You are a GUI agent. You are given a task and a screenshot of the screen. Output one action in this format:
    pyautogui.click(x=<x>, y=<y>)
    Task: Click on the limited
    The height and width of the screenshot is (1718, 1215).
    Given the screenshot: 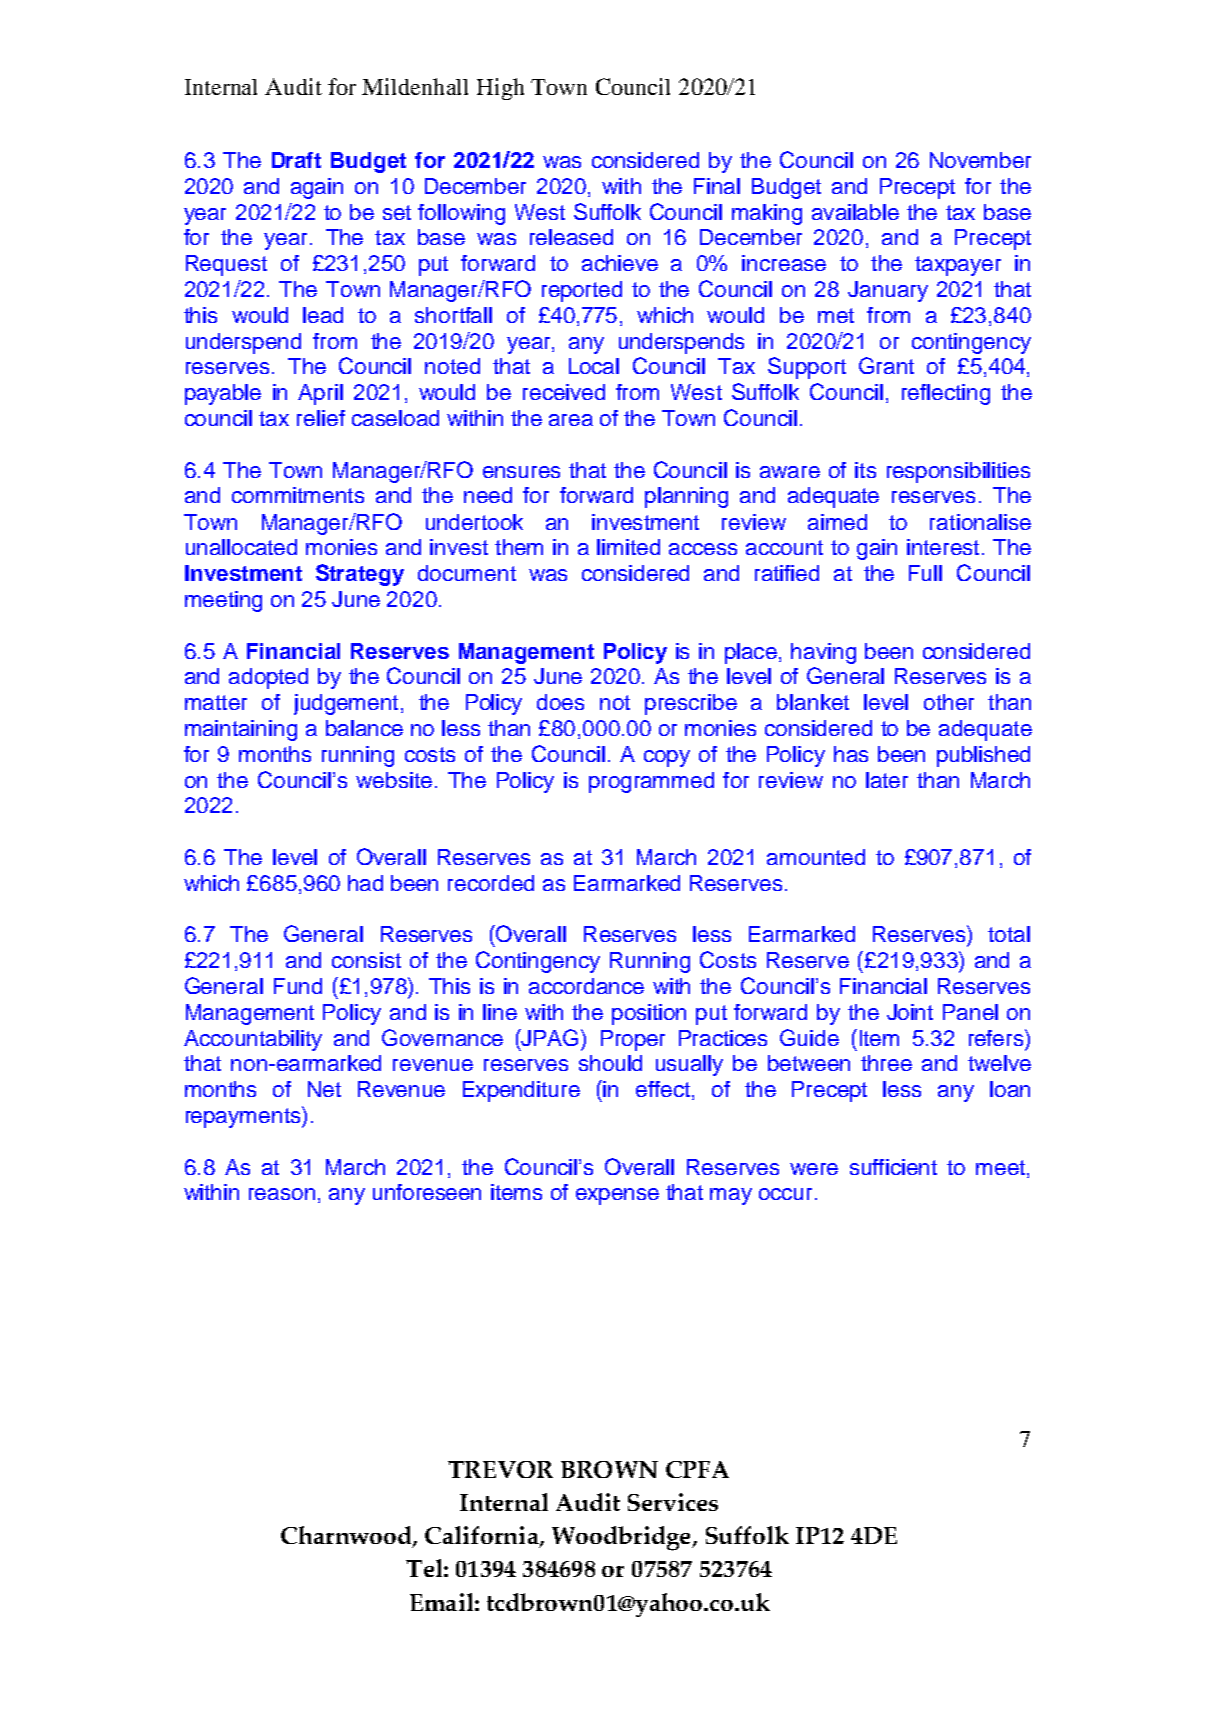 What is the action you would take?
    pyautogui.click(x=628, y=547)
